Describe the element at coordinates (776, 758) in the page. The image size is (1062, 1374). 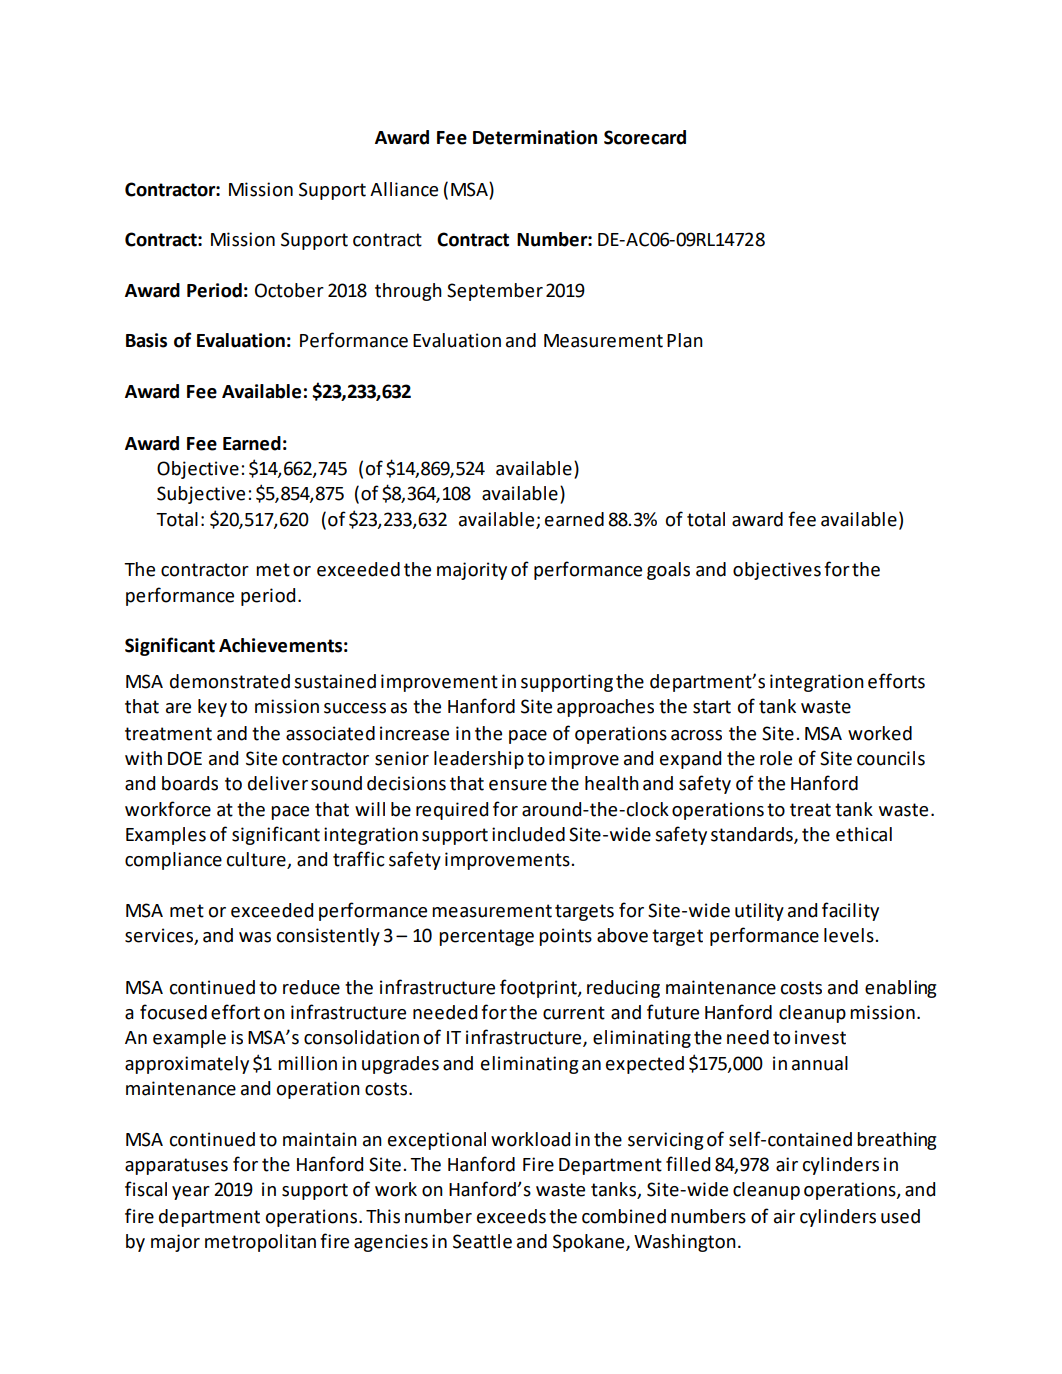
I see `role` at that location.
